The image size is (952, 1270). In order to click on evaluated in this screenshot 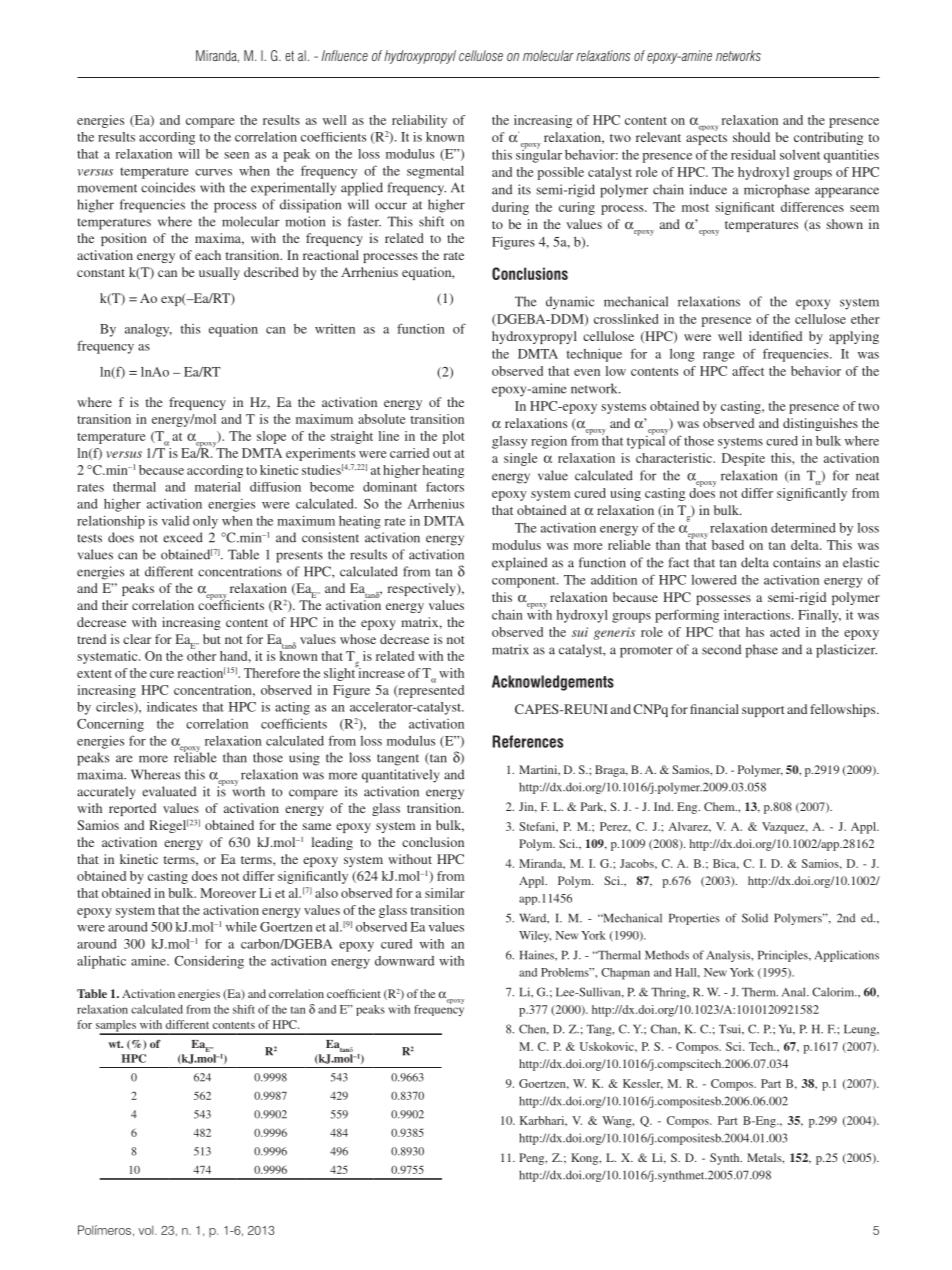, I will do `click(169, 791)`.
